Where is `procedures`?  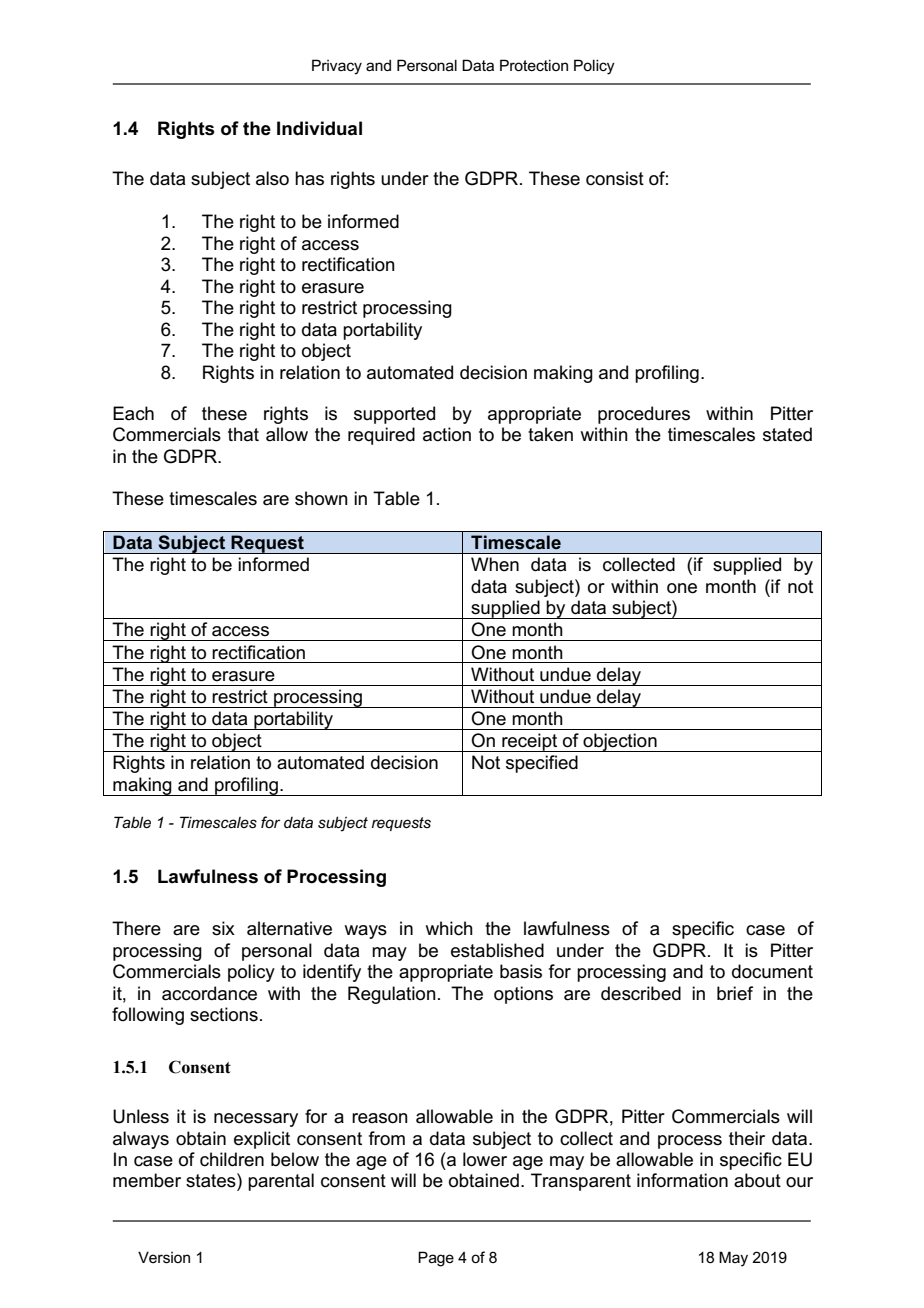
procedures is located at coordinates (644, 415).
